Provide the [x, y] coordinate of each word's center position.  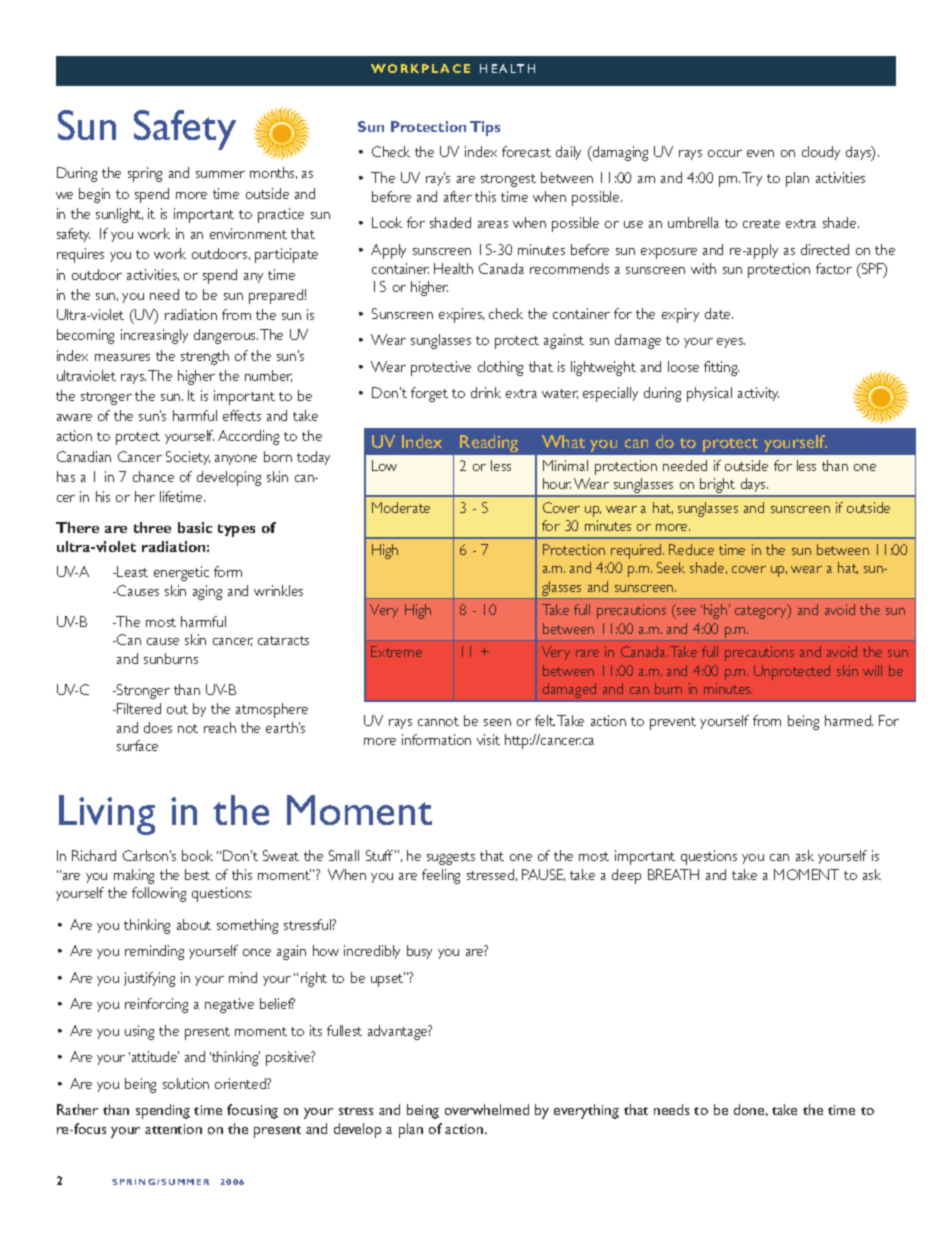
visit [488, 739]
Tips [485, 128]
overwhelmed [487, 1109]
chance [153, 476]
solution [186, 1083]
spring [145, 174]
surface [137, 745]
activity [758, 394]
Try [752, 179]
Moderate [401, 507]
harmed [849, 720]
